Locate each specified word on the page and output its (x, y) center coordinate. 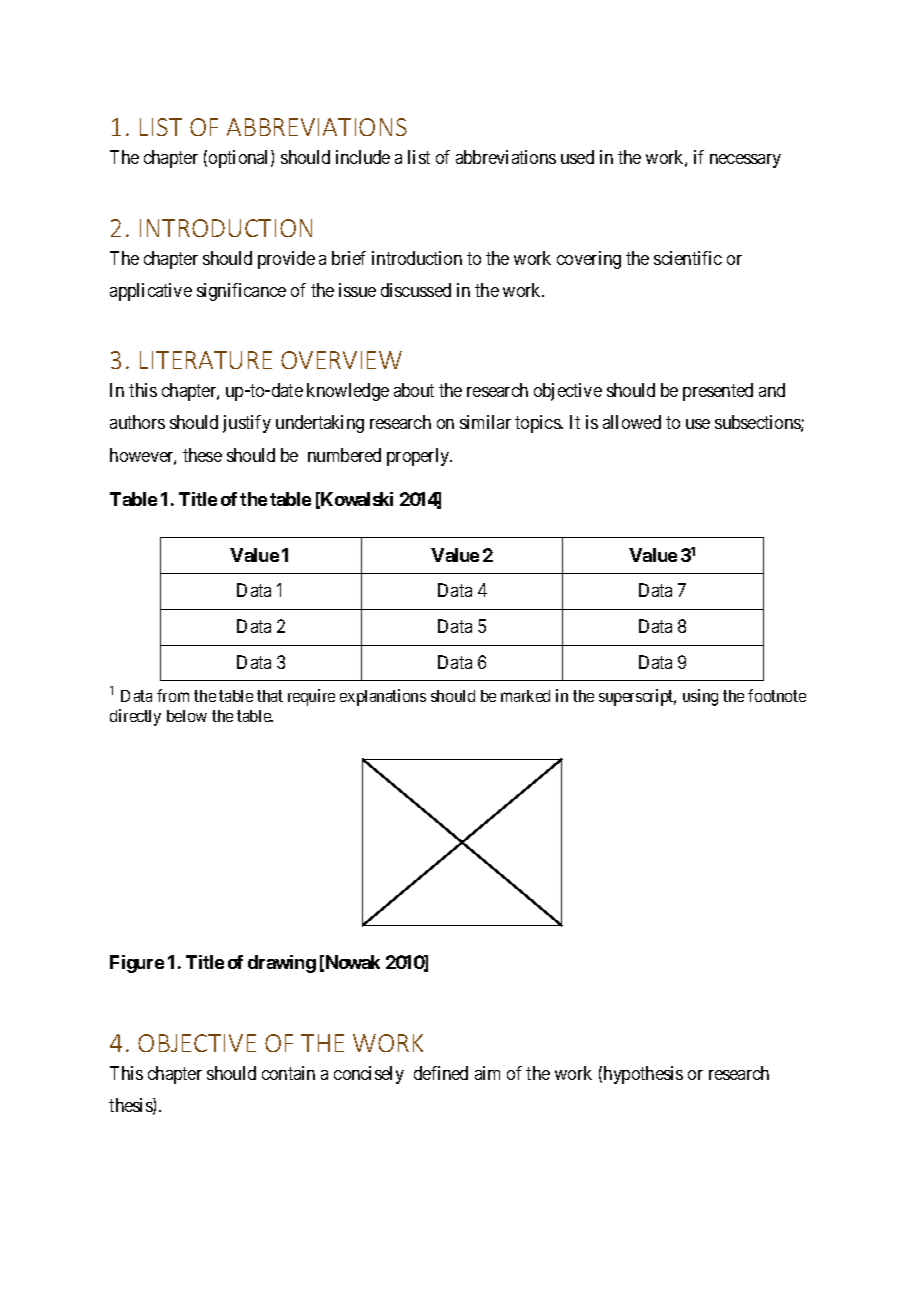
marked (525, 696)
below (187, 716)
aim (487, 1073)
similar (485, 422)
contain (288, 1073)
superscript (637, 697)
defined (441, 1073)
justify (247, 424)
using (700, 697)
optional (240, 159)
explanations (383, 697)
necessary (745, 161)
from (173, 695)
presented (718, 392)
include (363, 157)
